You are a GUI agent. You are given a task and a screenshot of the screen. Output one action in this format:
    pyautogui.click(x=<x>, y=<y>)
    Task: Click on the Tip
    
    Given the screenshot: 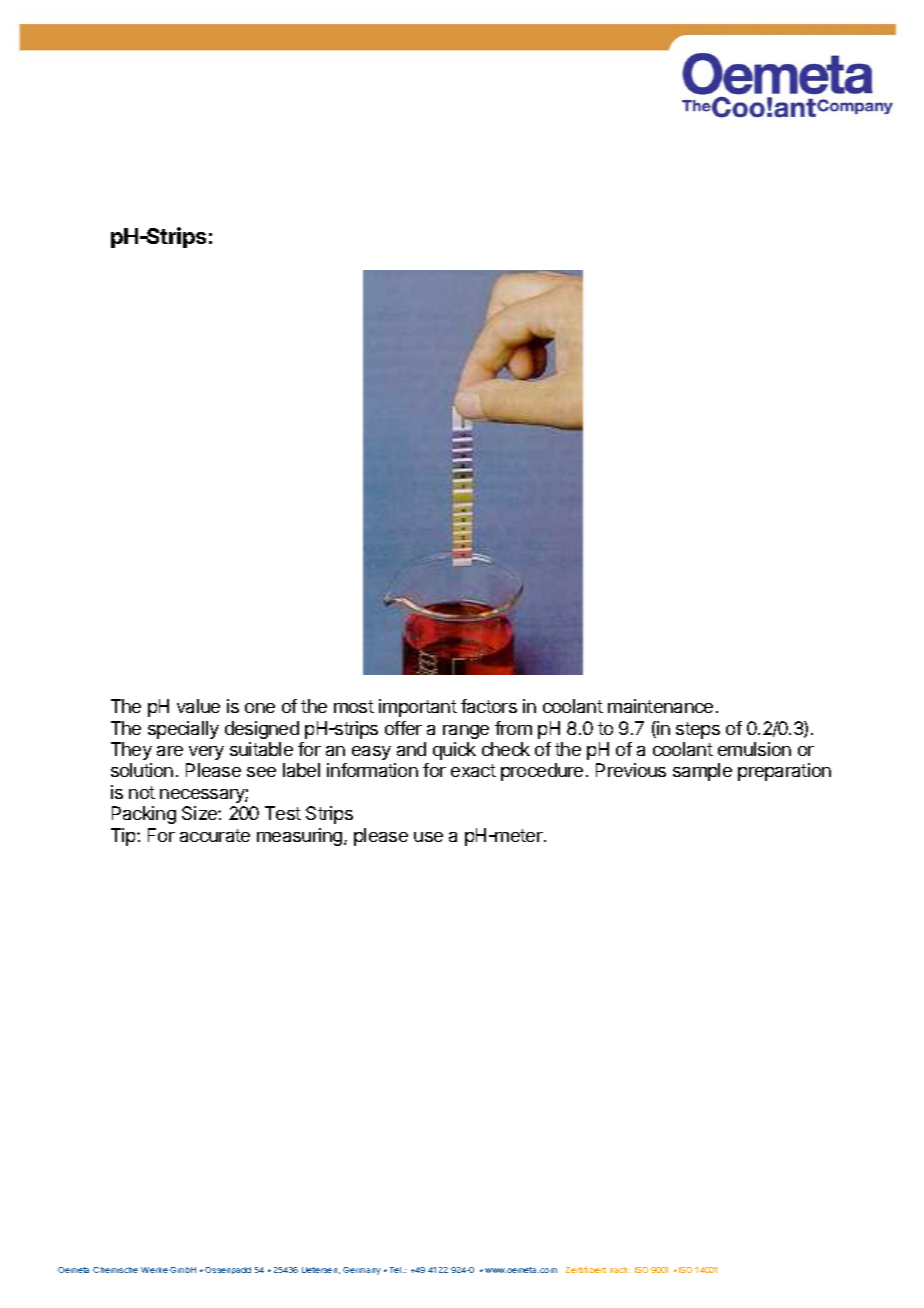 What is the action you would take?
    pyautogui.click(x=124, y=837)
